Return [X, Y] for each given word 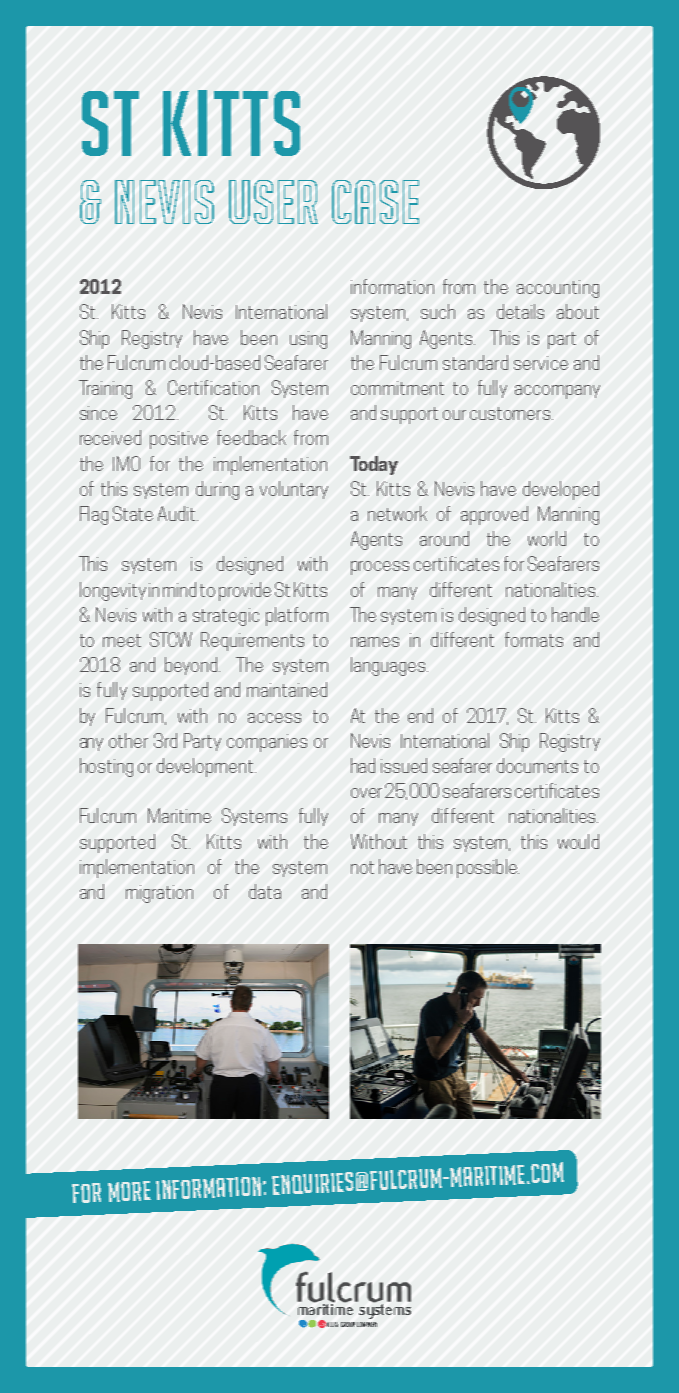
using [308, 340]
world [547, 538]
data [265, 891]
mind [179, 589]
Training [105, 389]
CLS [334, 1324]
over [366, 793]
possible [488, 868]
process [380, 568]
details [520, 311]
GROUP [348, 1324]
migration [159, 894]
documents [537, 765]
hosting [106, 767]
